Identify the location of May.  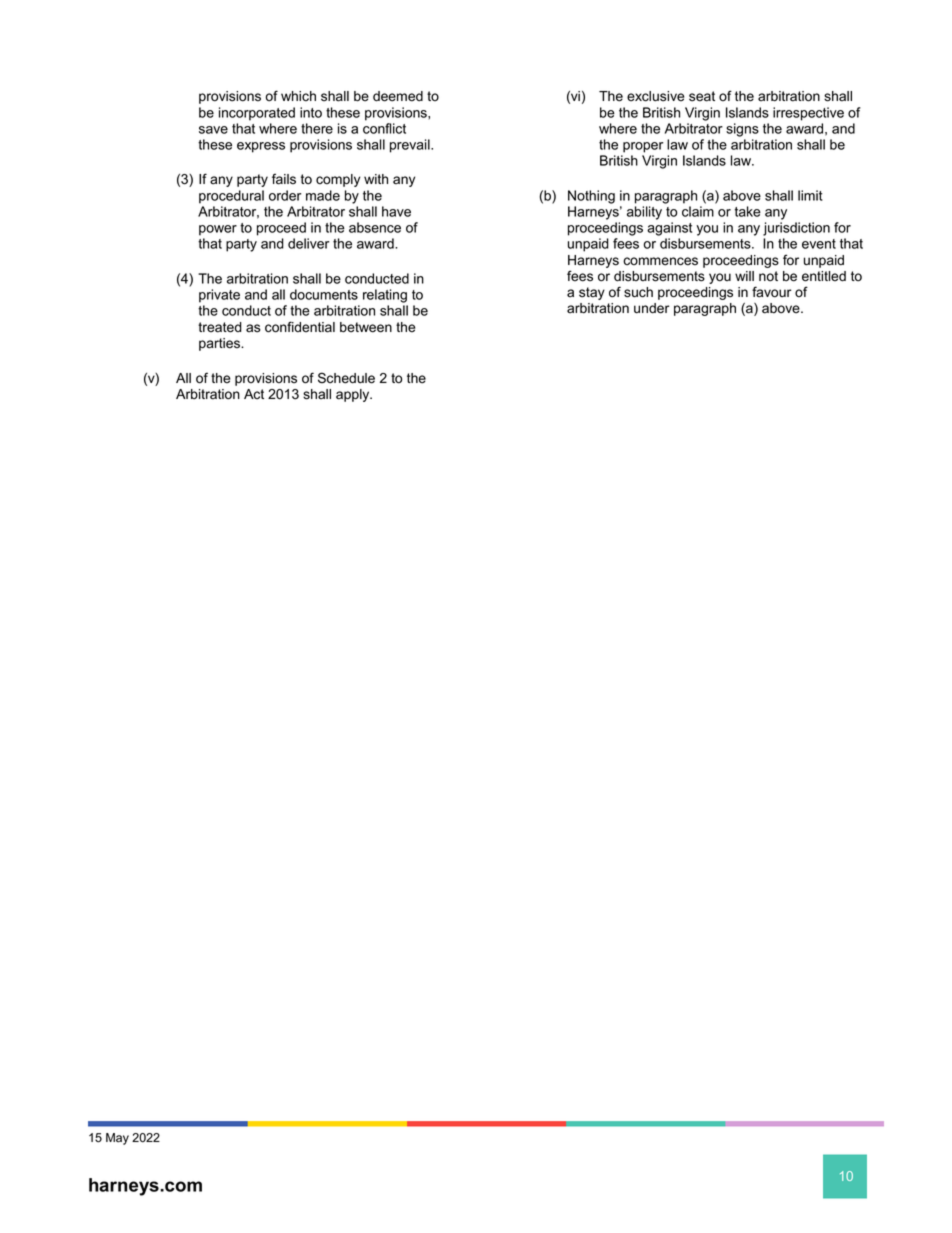
(117, 1139).
